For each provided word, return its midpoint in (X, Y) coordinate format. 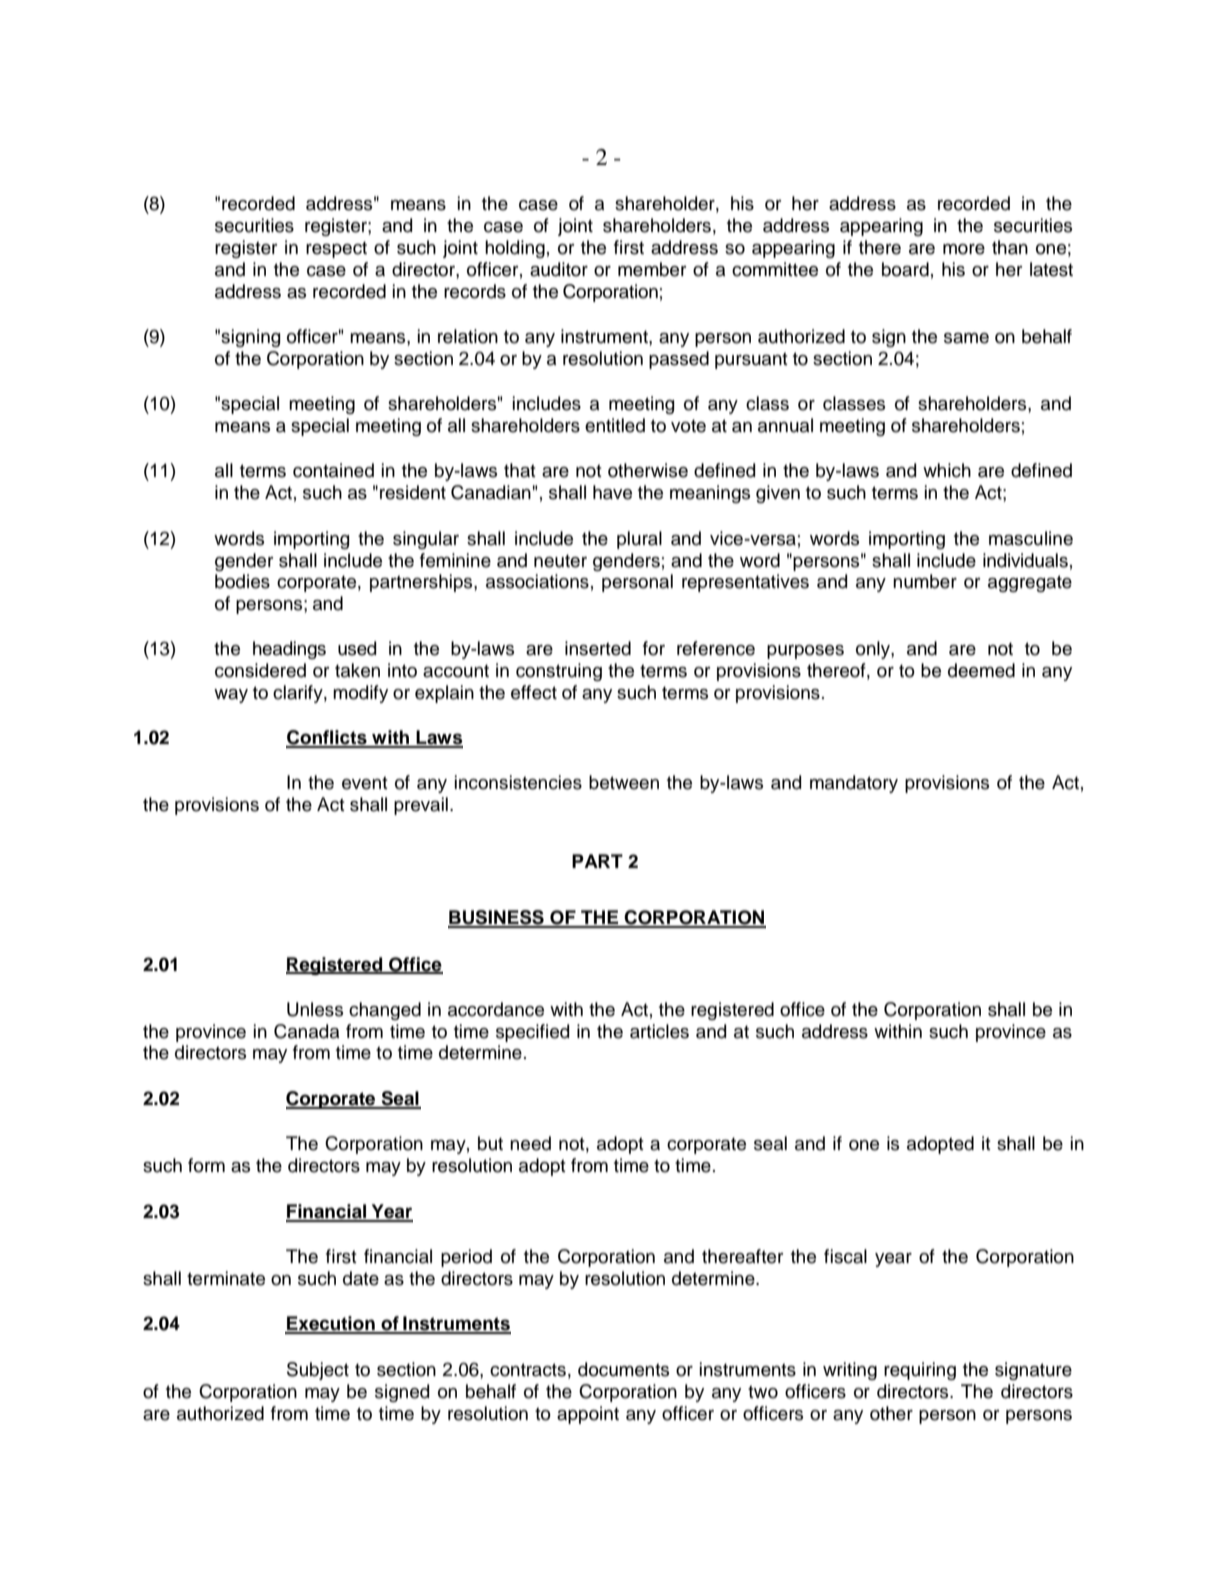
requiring (920, 1371)
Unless (315, 1009)
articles (659, 1031)
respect (336, 249)
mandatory (854, 784)
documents (623, 1369)
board (905, 269)
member (652, 269)
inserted (598, 648)
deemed (981, 670)
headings (289, 650)
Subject (318, 1371)
